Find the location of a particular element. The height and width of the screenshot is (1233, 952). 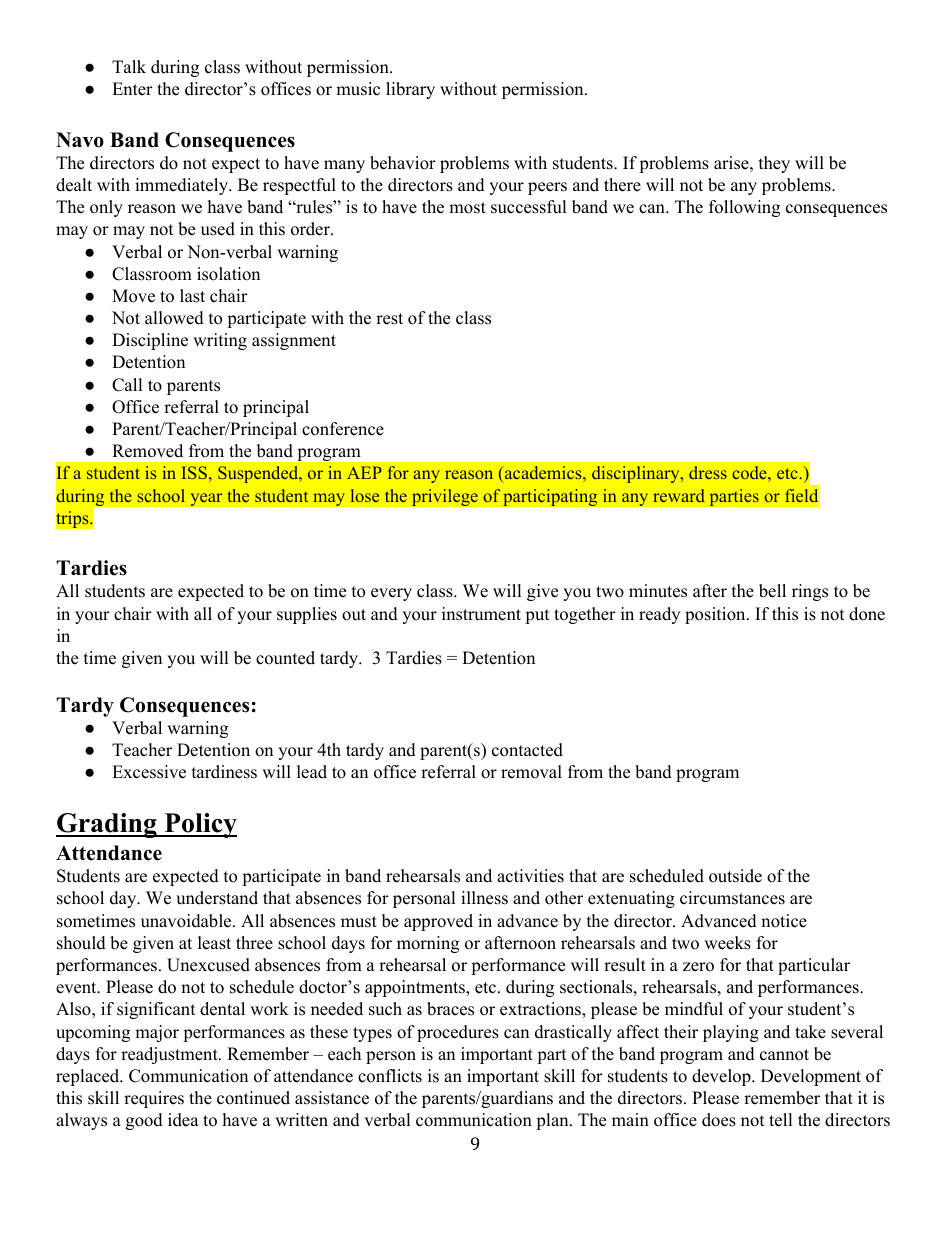

instrument is located at coordinates (481, 614).
